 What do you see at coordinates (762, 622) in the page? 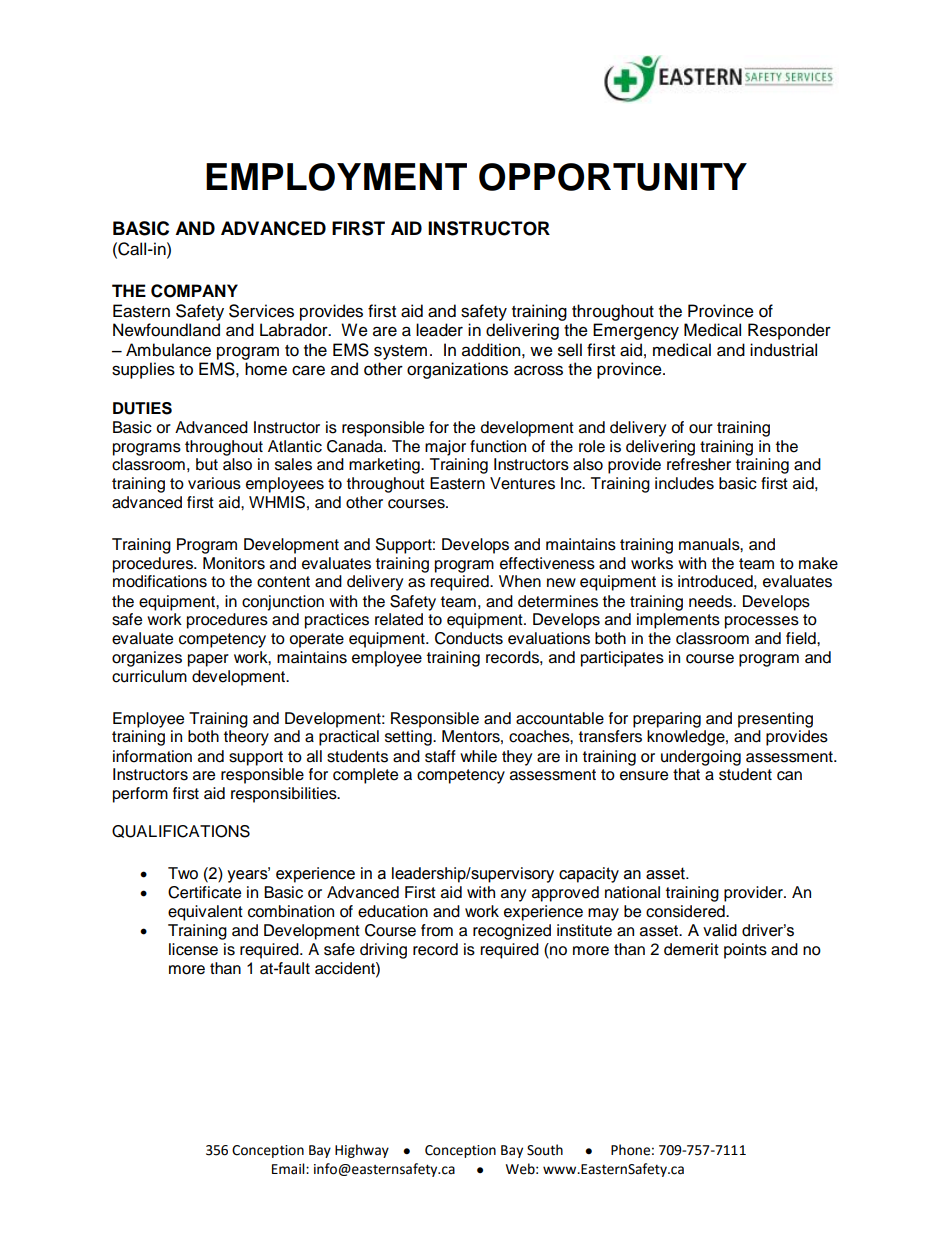
I see `processes` at bounding box center [762, 622].
